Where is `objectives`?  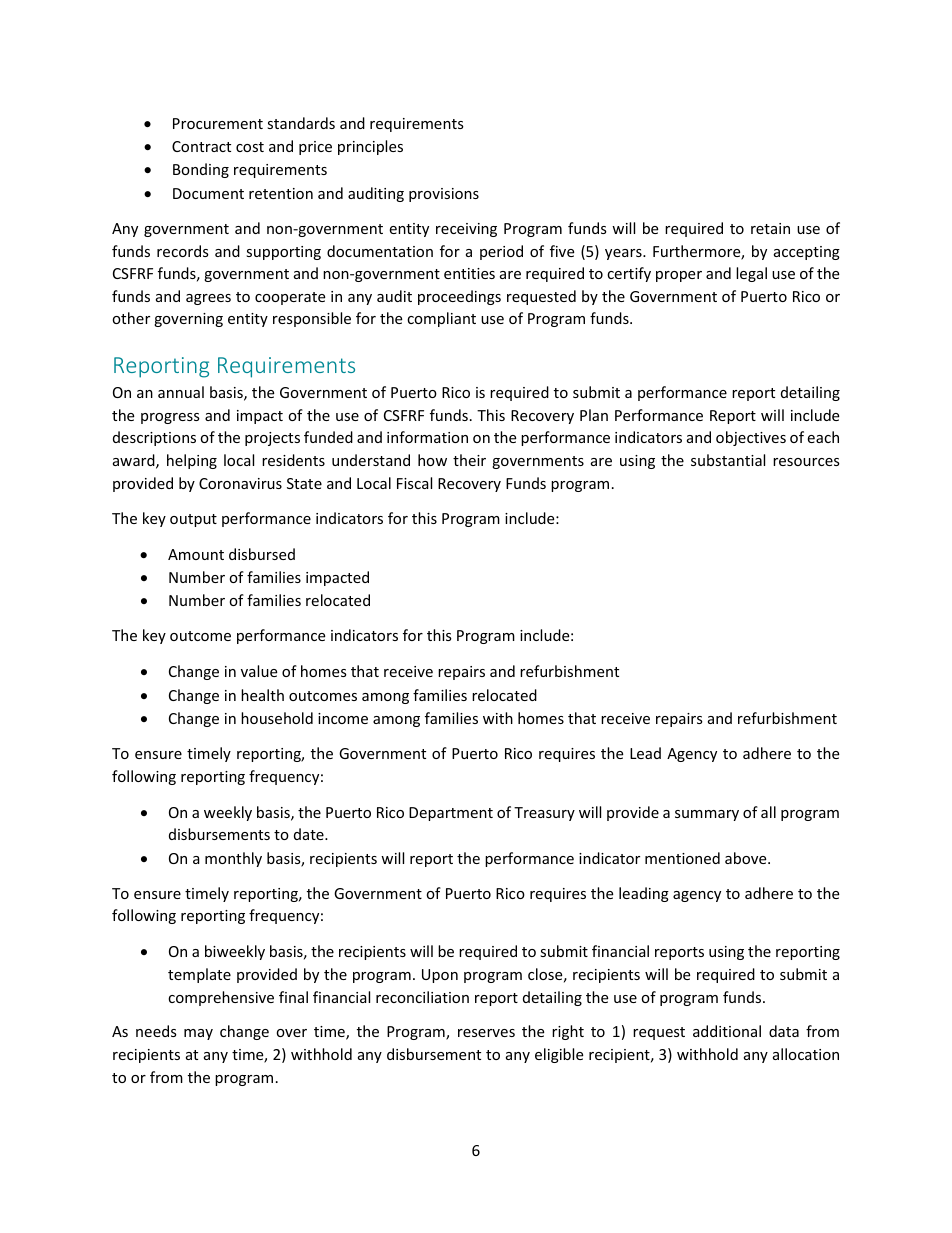
objectives is located at coordinates (751, 438).
